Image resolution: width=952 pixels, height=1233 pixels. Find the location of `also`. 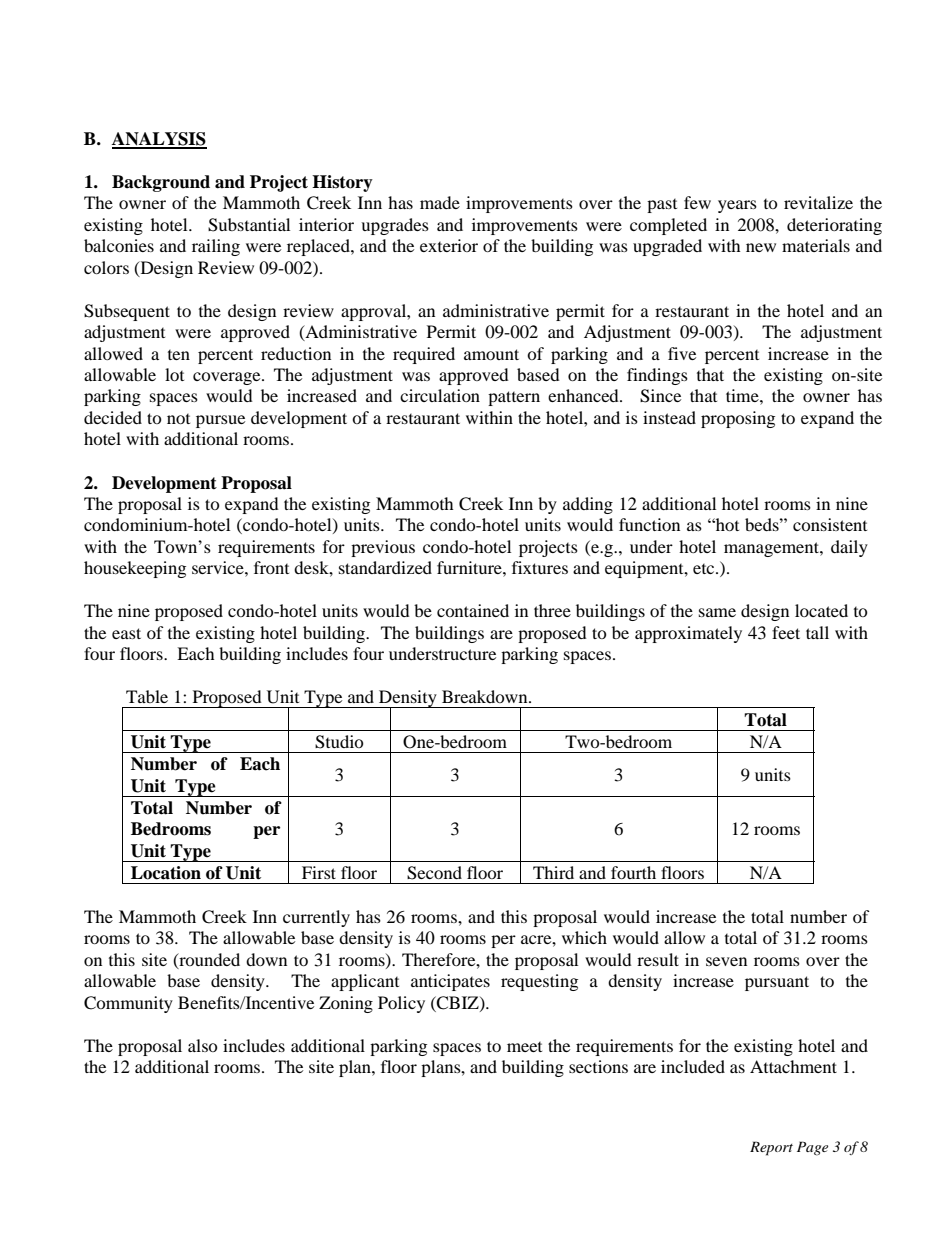

also is located at coordinates (203, 1045).
